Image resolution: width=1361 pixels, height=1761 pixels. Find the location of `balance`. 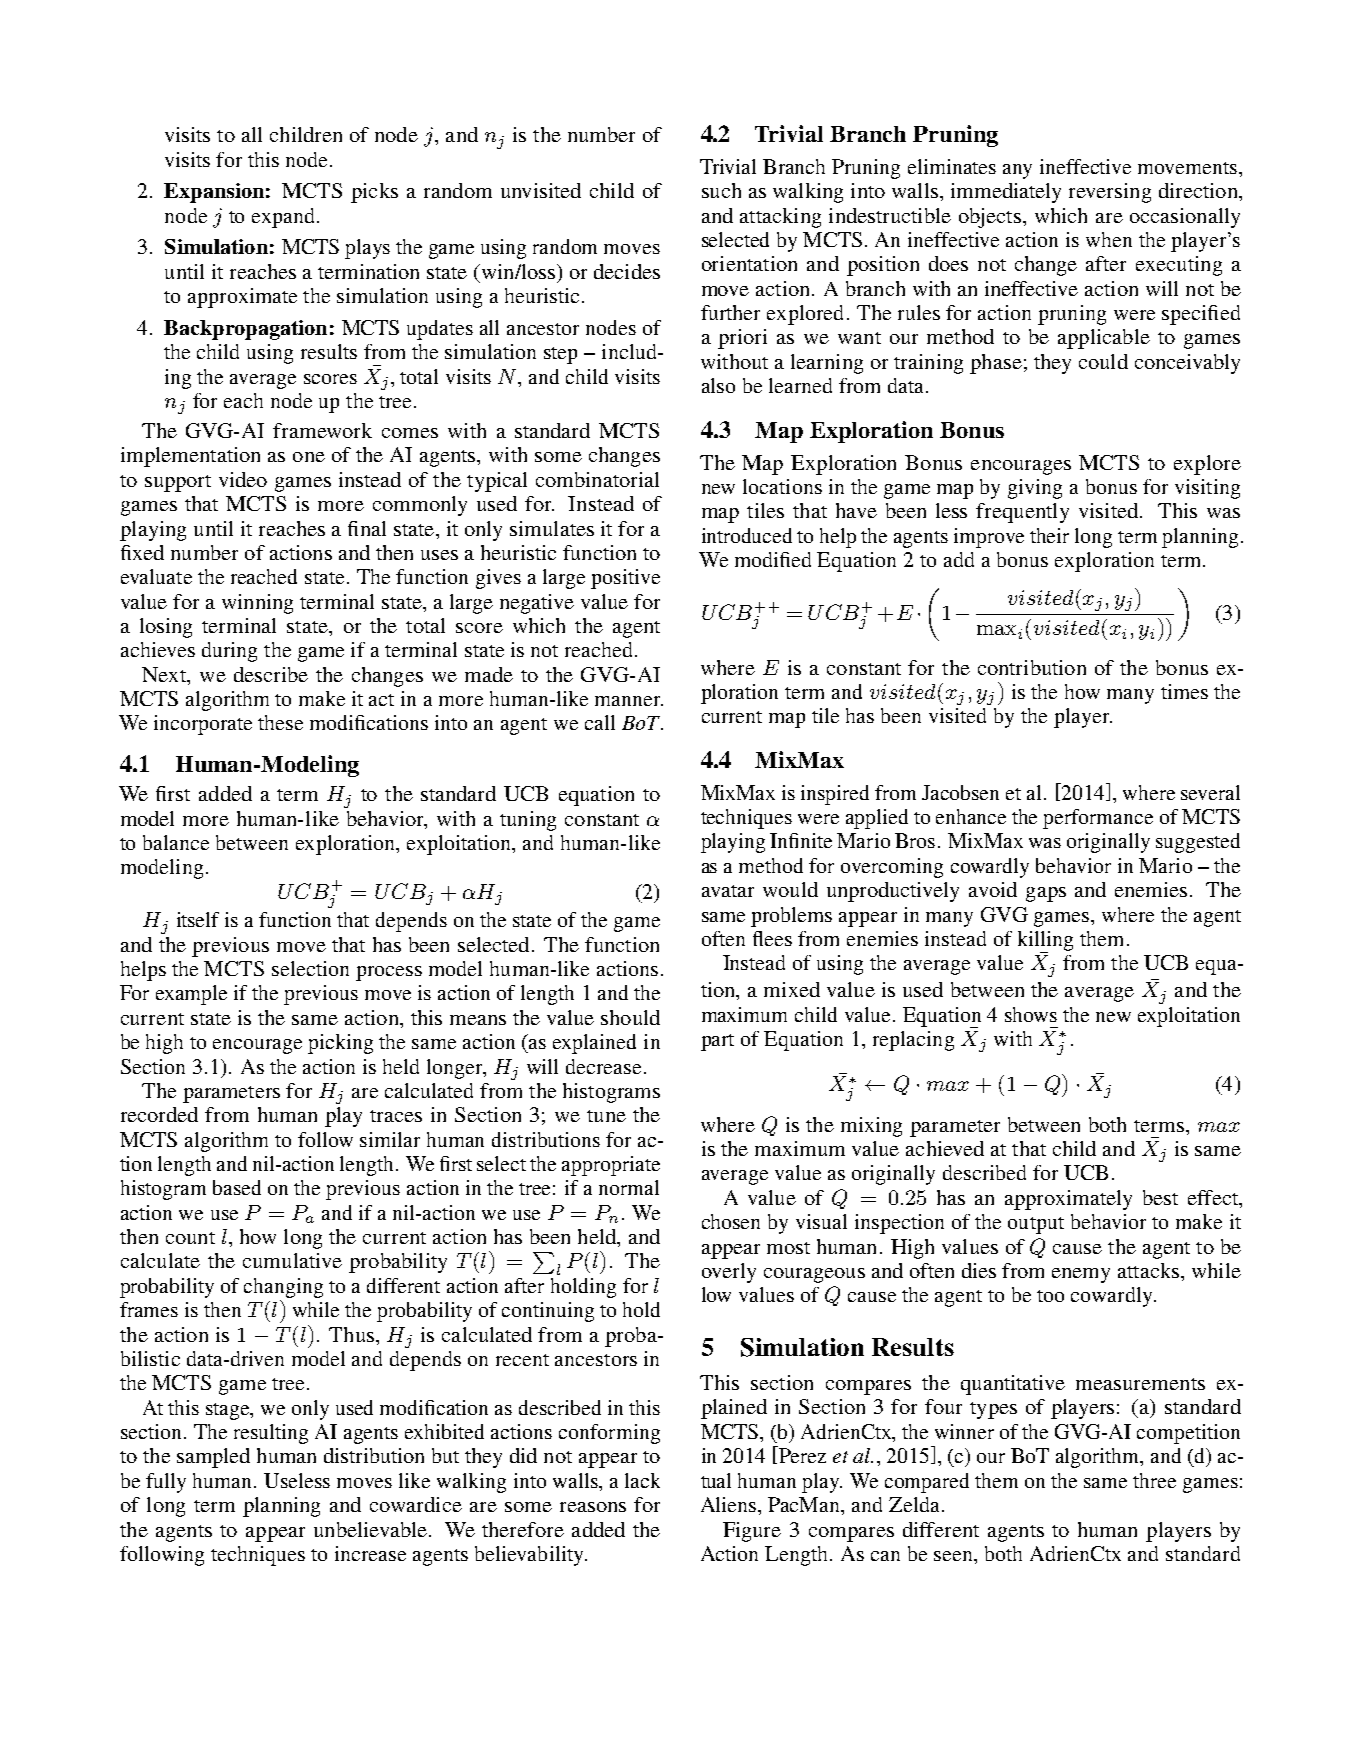

balance is located at coordinates (176, 842).
